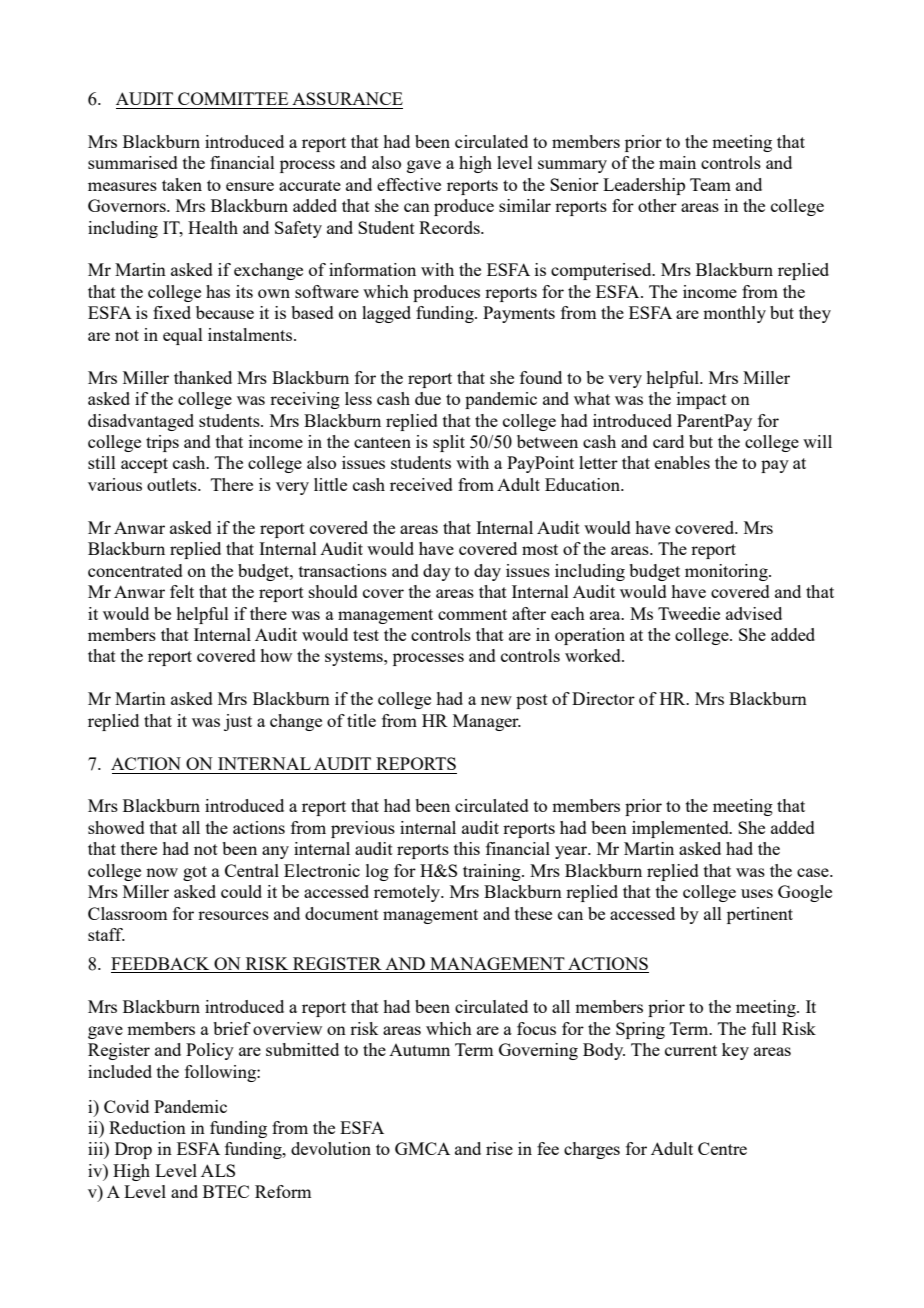 Image resolution: width=924 pixels, height=1308 pixels. What do you see at coordinates (409, 184) in the screenshot?
I see `effective` at bounding box center [409, 184].
